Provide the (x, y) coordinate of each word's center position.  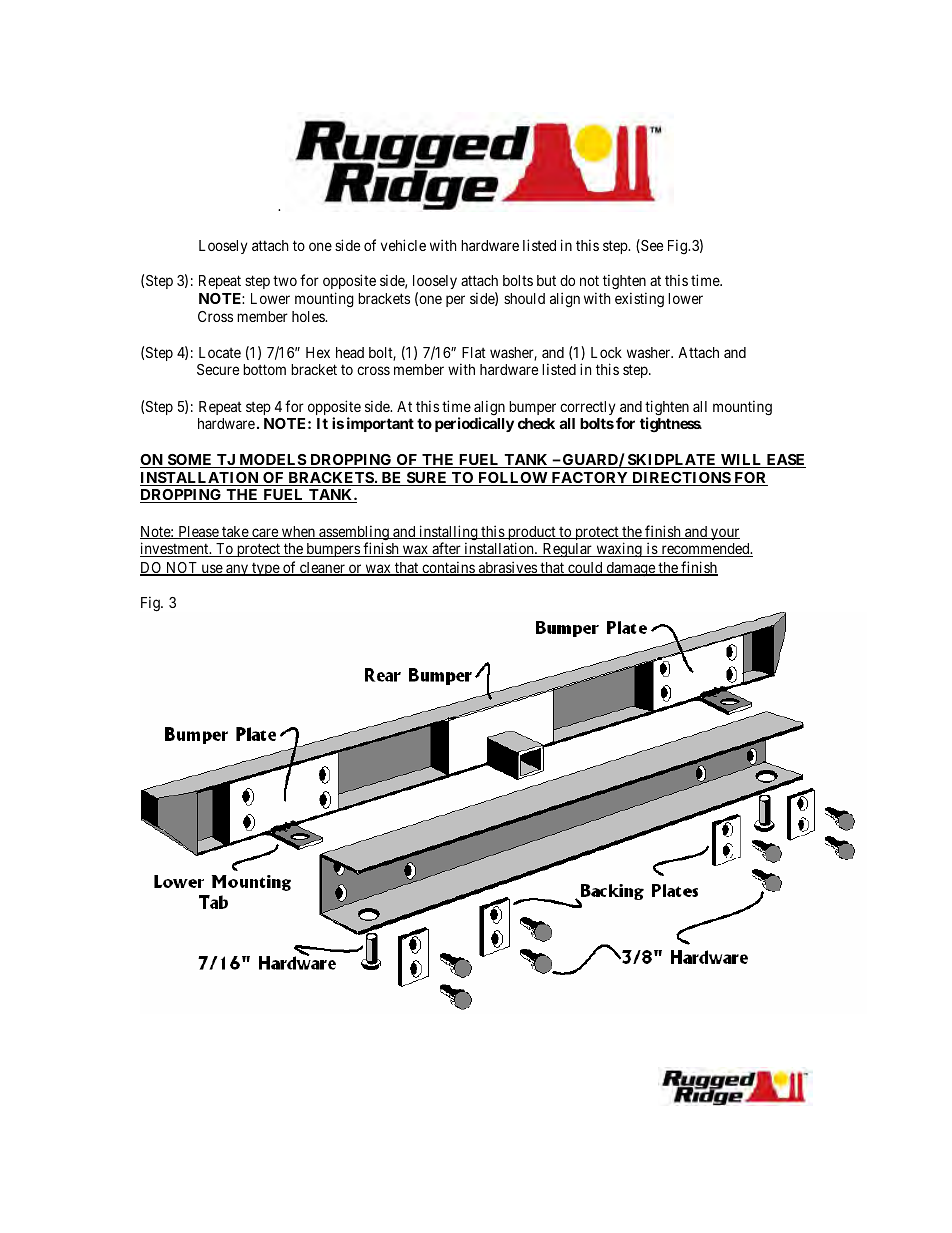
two (285, 280)
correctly (588, 408)
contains (448, 568)
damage (630, 569)
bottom (264, 369)
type (265, 569)
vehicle (403, 245)
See (651, 246)
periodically (474, 424)
